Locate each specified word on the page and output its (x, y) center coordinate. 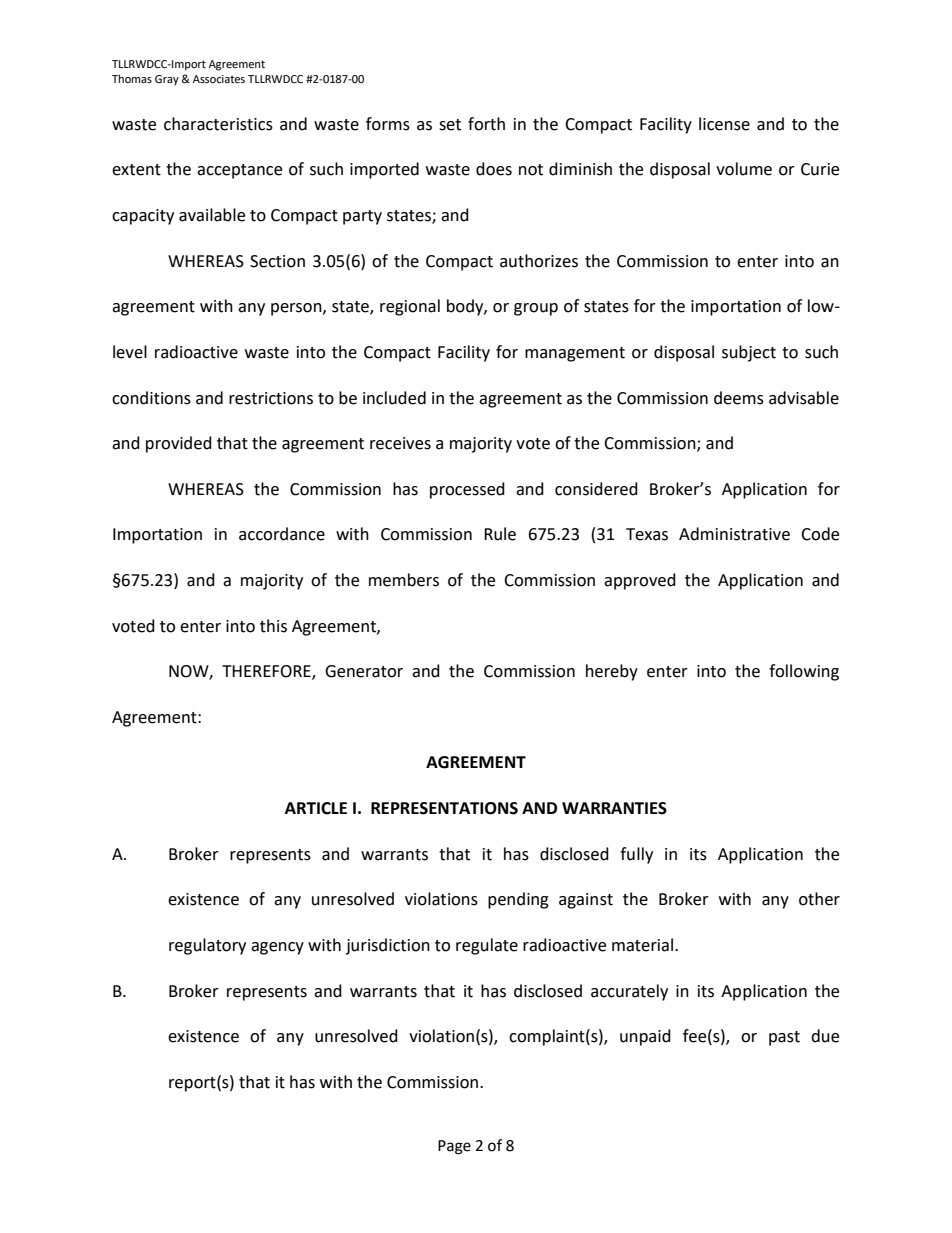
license (724, 124)
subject (749, 353)
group (536, 309)
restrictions (271, 398)
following (804, 672)
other (819, 899)
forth (486, 124)
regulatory (207, 946)
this (273, 626)
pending (518, 900)
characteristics (218, 124)
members (404, 580)
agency (277, 948)
